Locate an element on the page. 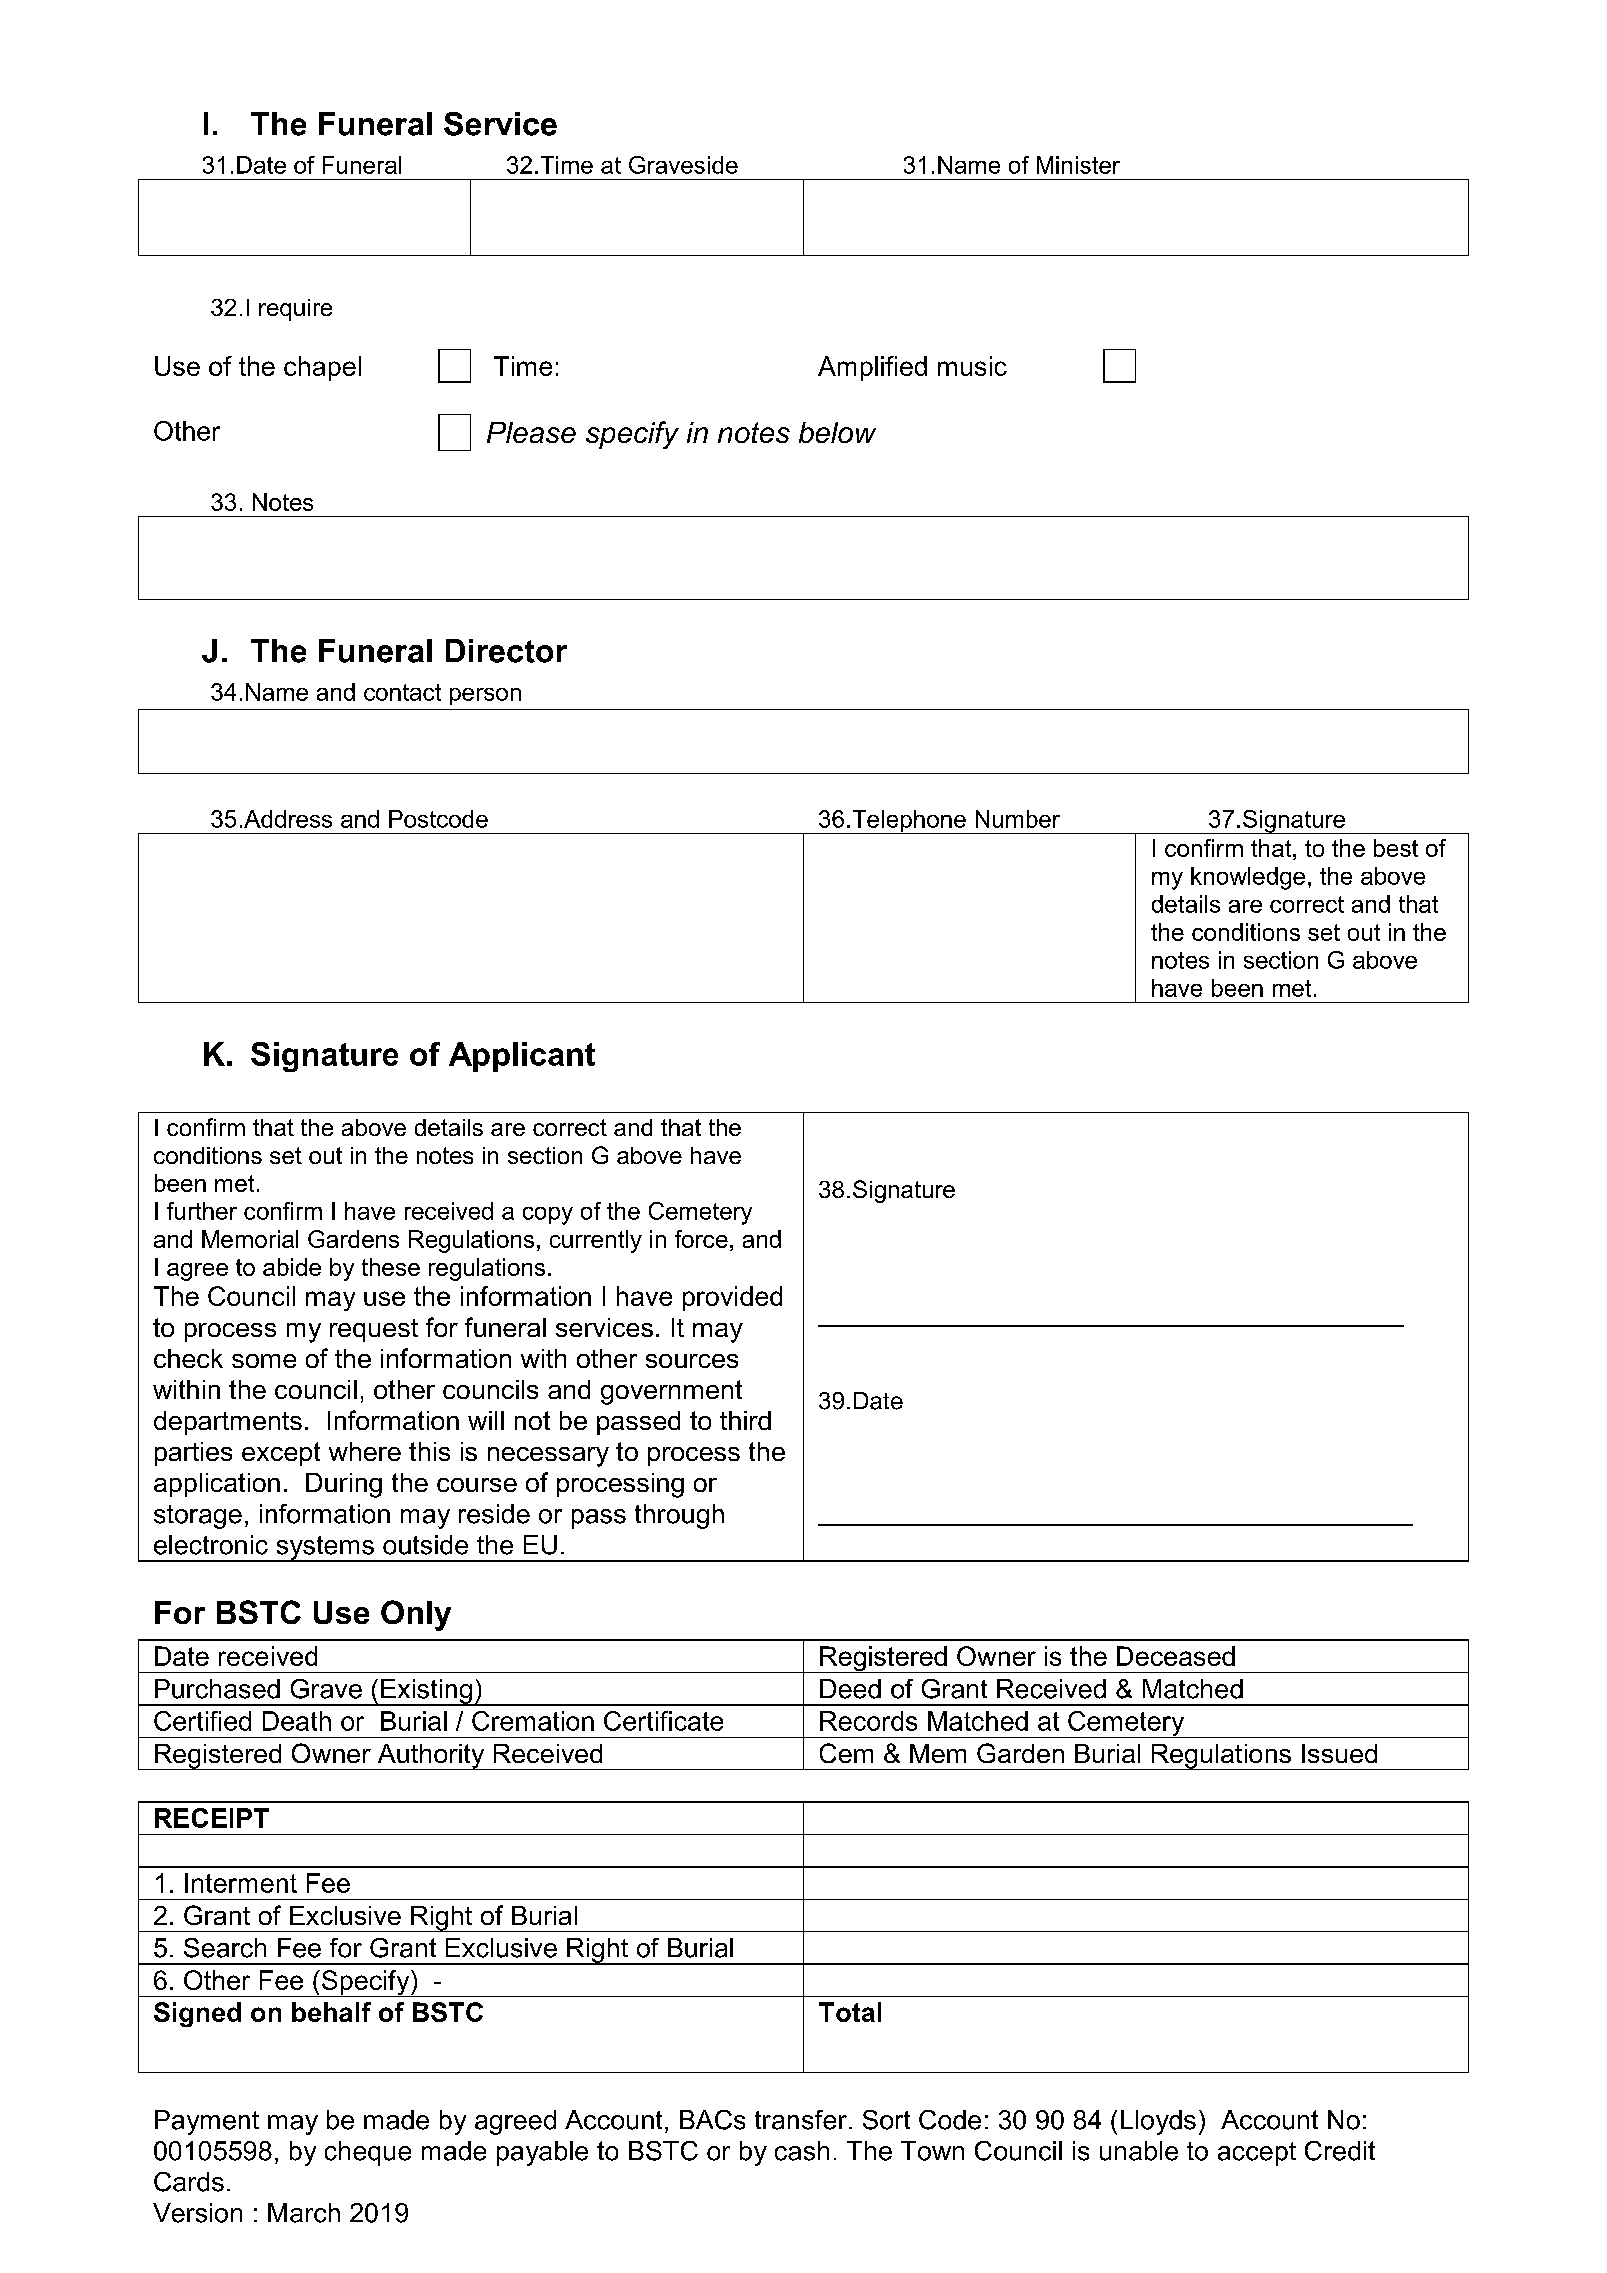 The width and height of the image is (1607, 2273). knowledge is located at coordinates (1248, 878).
